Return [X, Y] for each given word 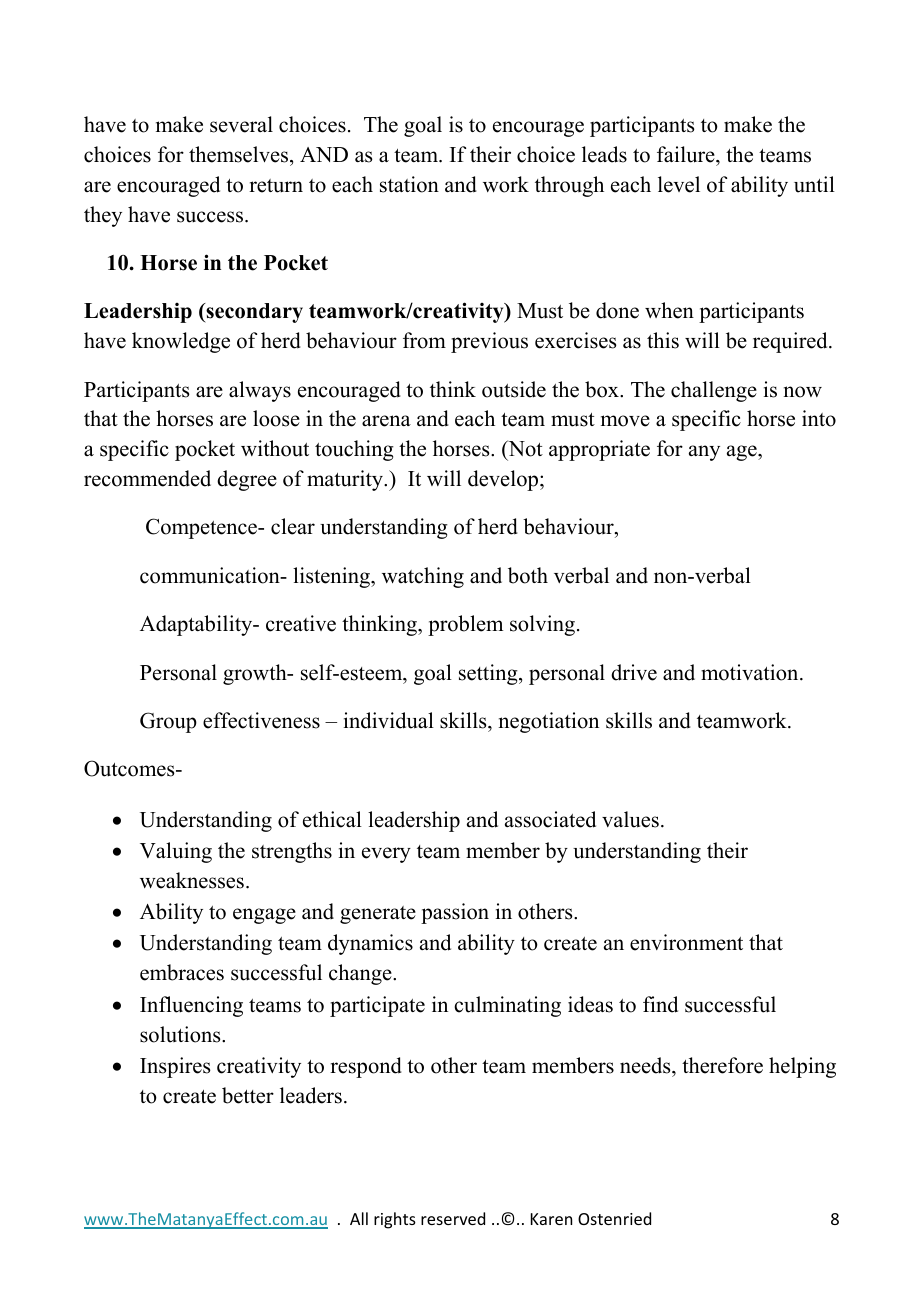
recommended [147, 478]
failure [687, 154]
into [819, 418]
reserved [453, 1218]
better [248, 1095]
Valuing [176, 852]
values [630, 819]
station [409, 184]
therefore [722, 1065]
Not [524, 449]
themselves [240, 154]
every [386, 855]
